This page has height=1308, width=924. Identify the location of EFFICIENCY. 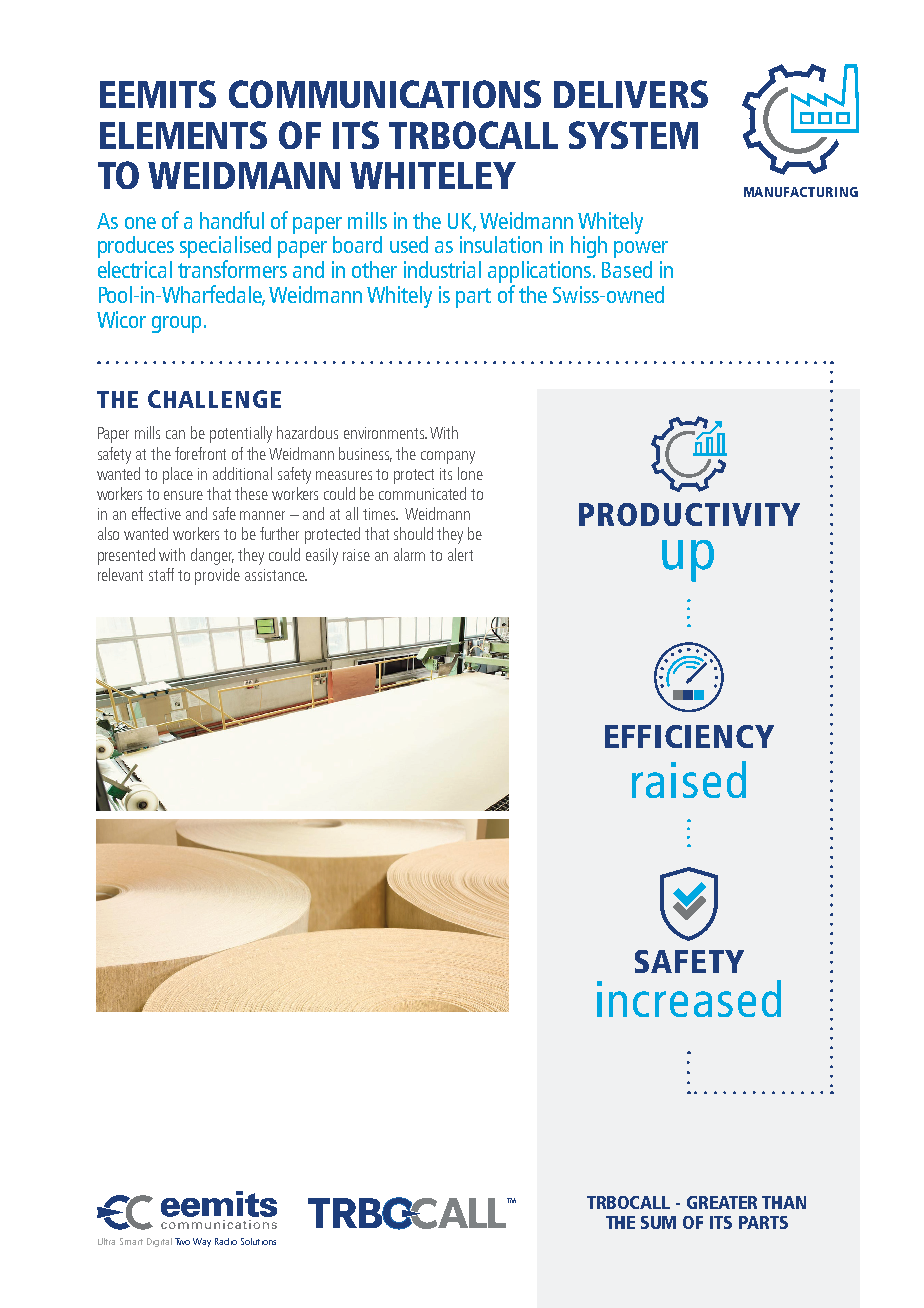
(689, 736).
